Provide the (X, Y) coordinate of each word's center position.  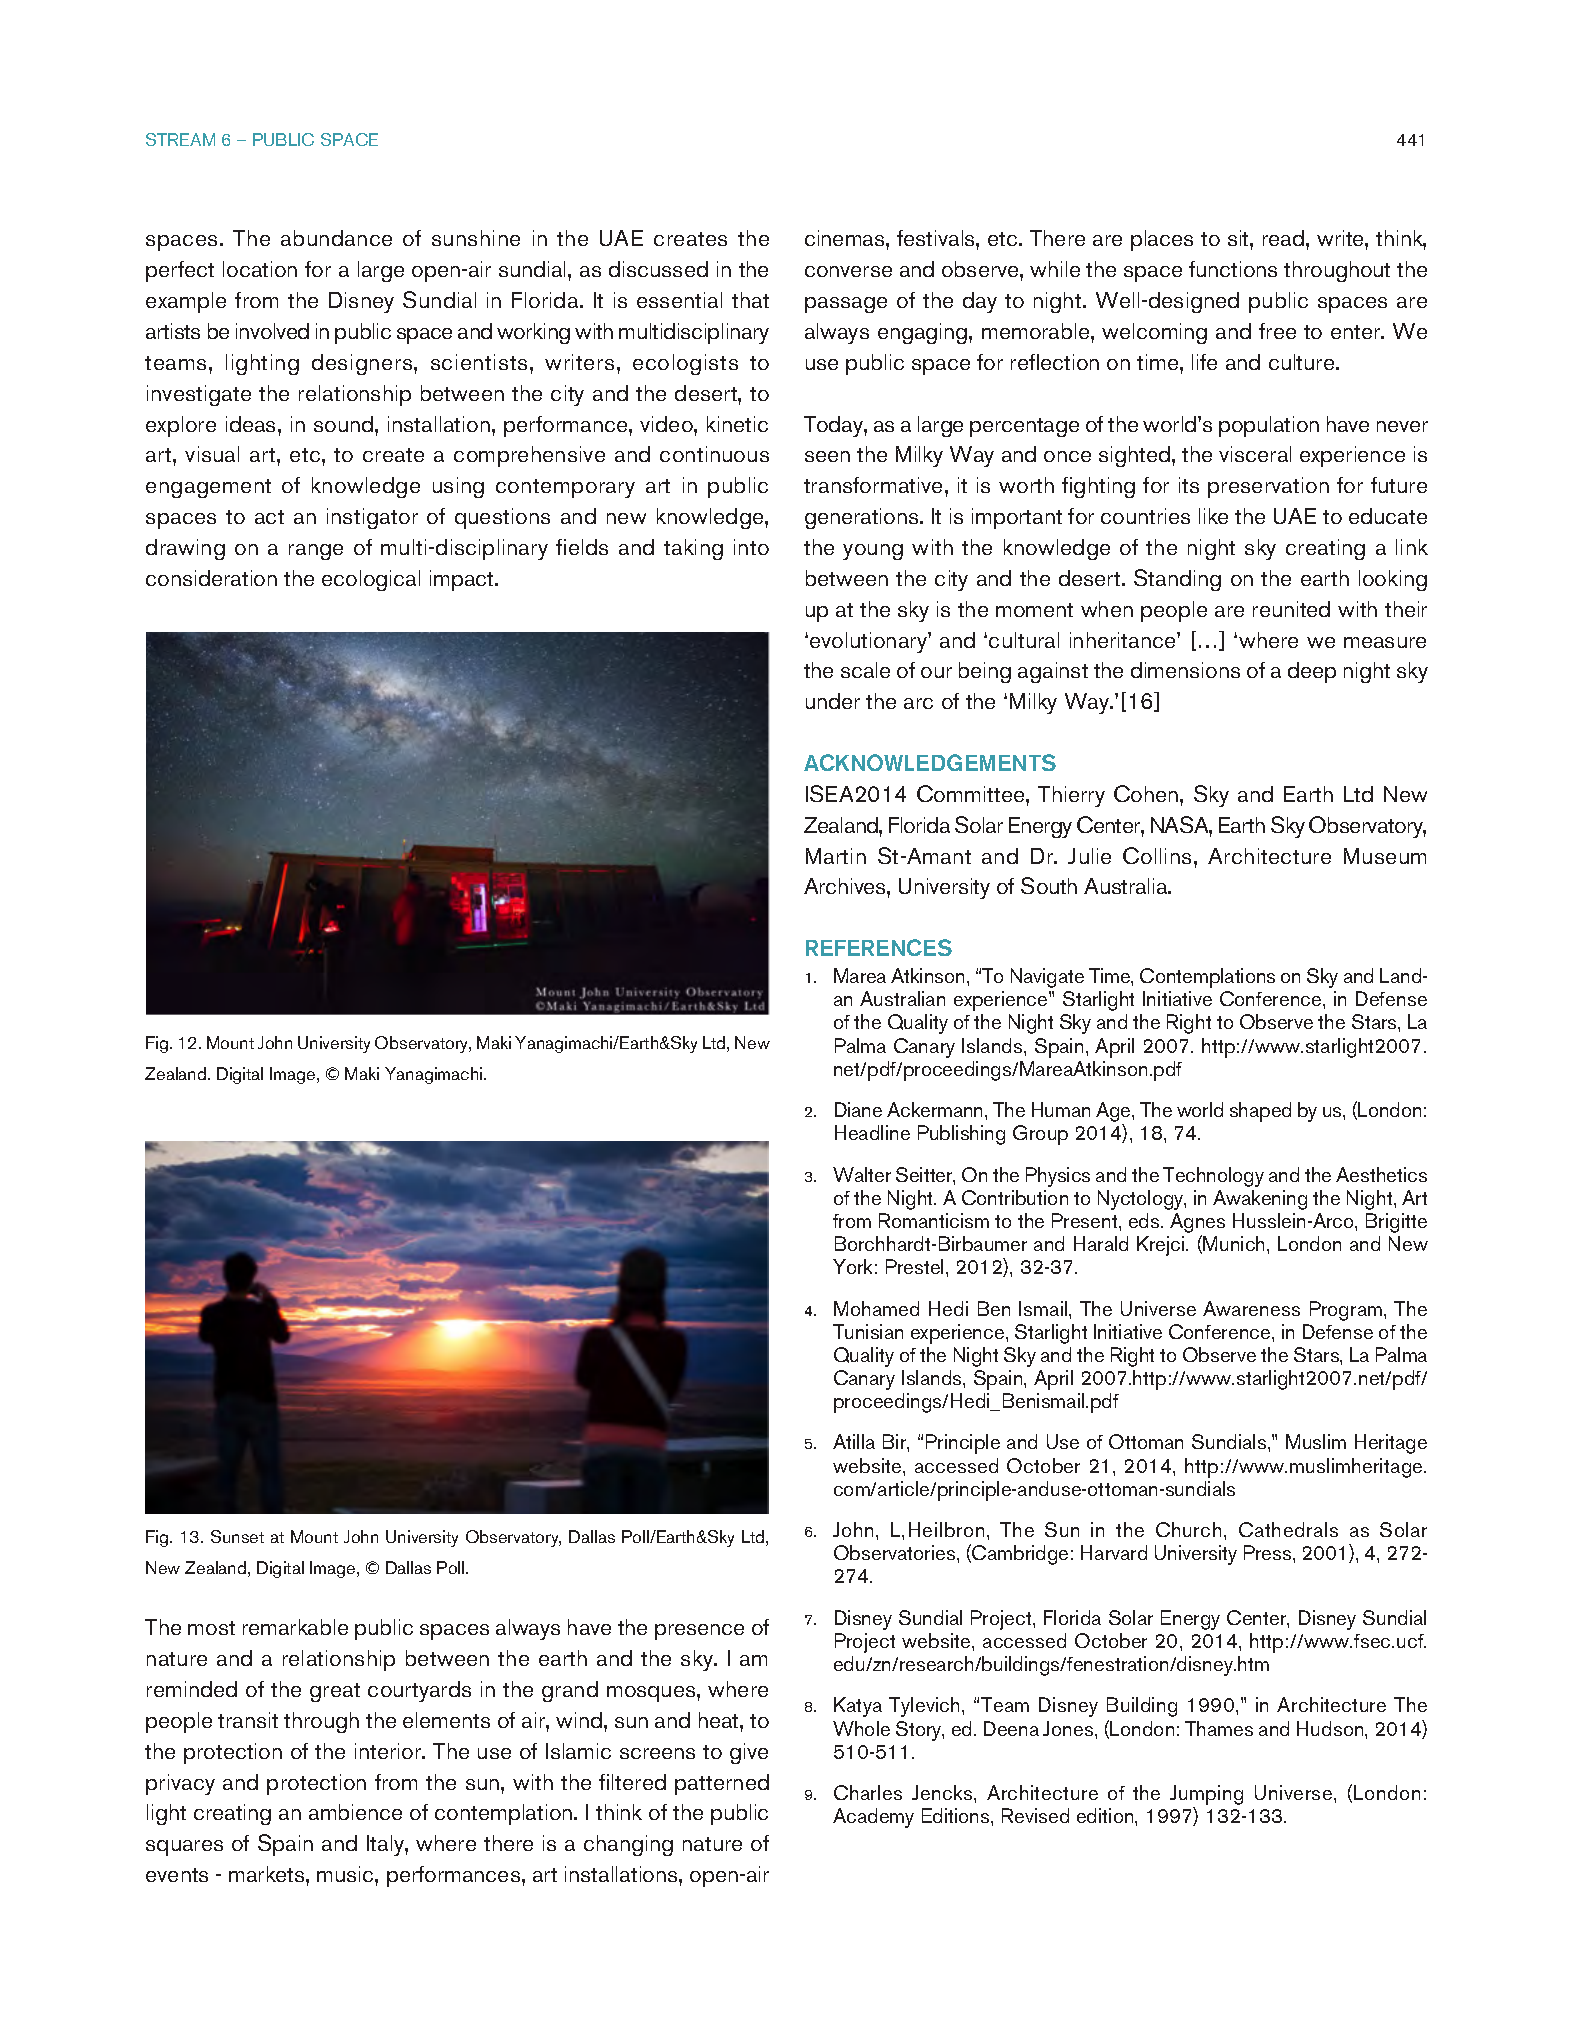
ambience (355, 1812)
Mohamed (876, 1308)
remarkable (295, 1627)
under (833, 701)
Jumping (1206, 1796)
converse (848, 271)
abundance (336, 238)
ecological (371, 580)
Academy (873, 1818)
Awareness (1251, 1308)
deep (1312, 672)
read (1283, 238)
